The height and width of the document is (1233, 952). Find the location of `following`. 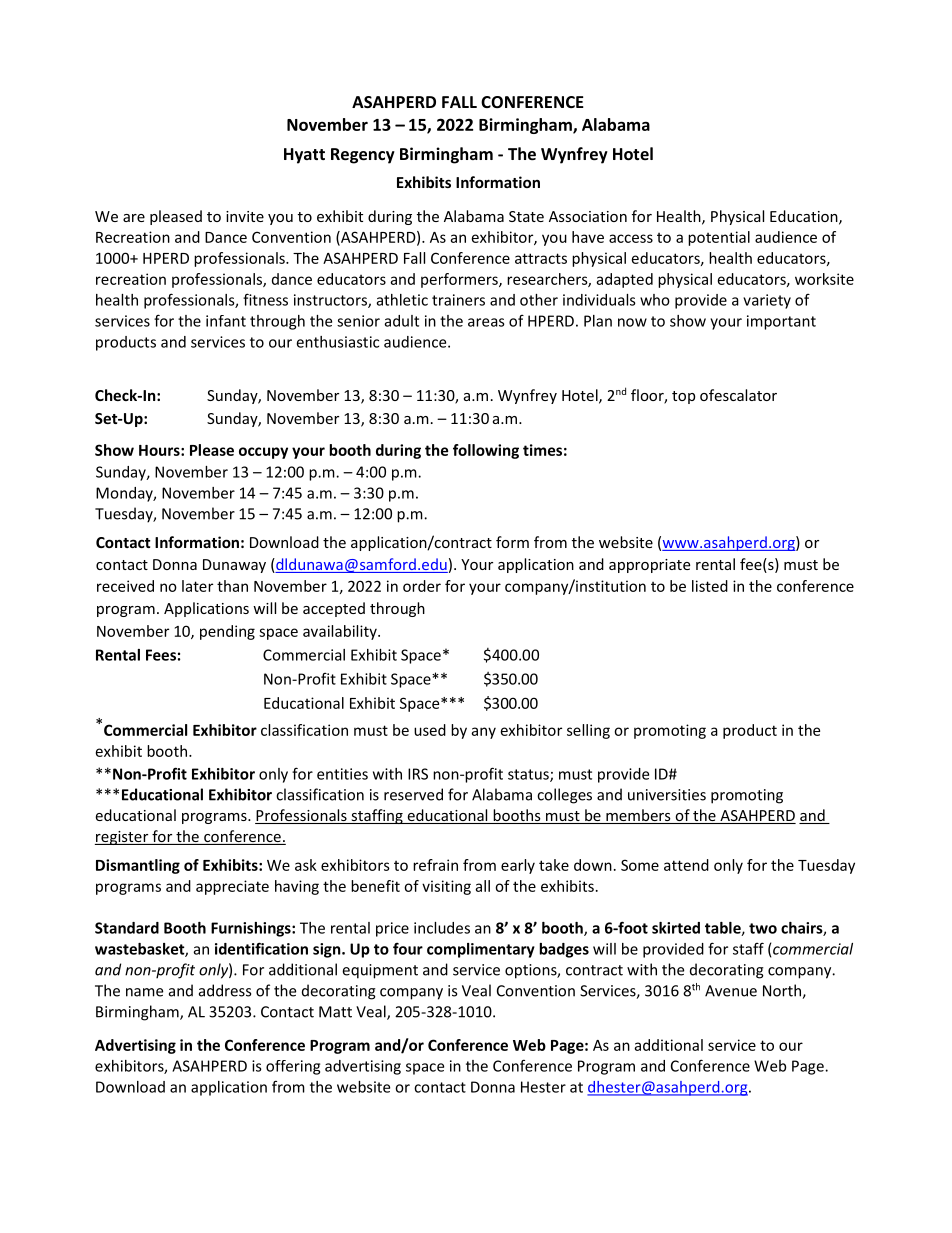

following is located at coordinates (486, 451).
